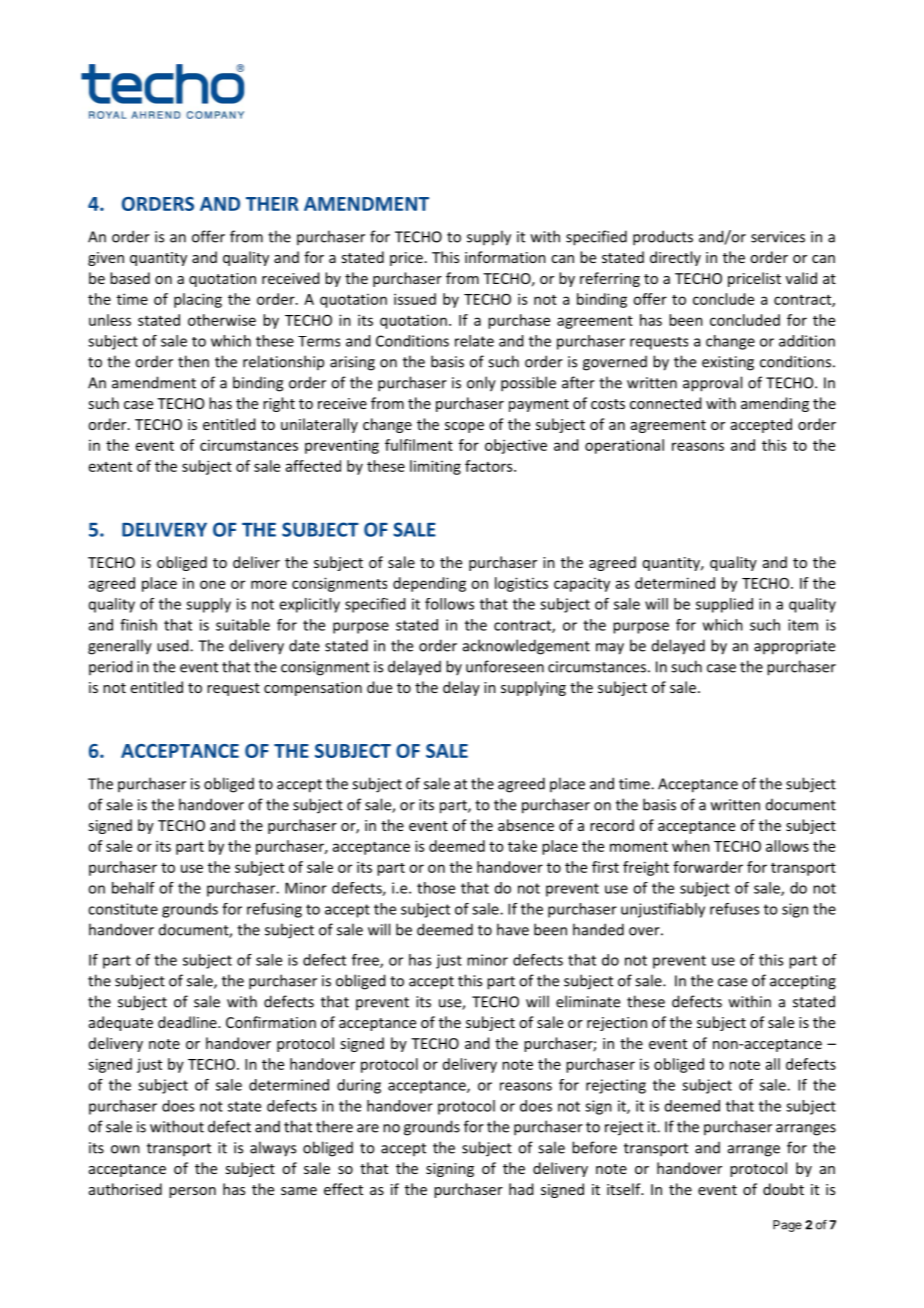 The height and width of the image is (1308, 924). What do you see at coordinates (526, 825) in the image?
I see `absence` at bounding box center [526, 825].
